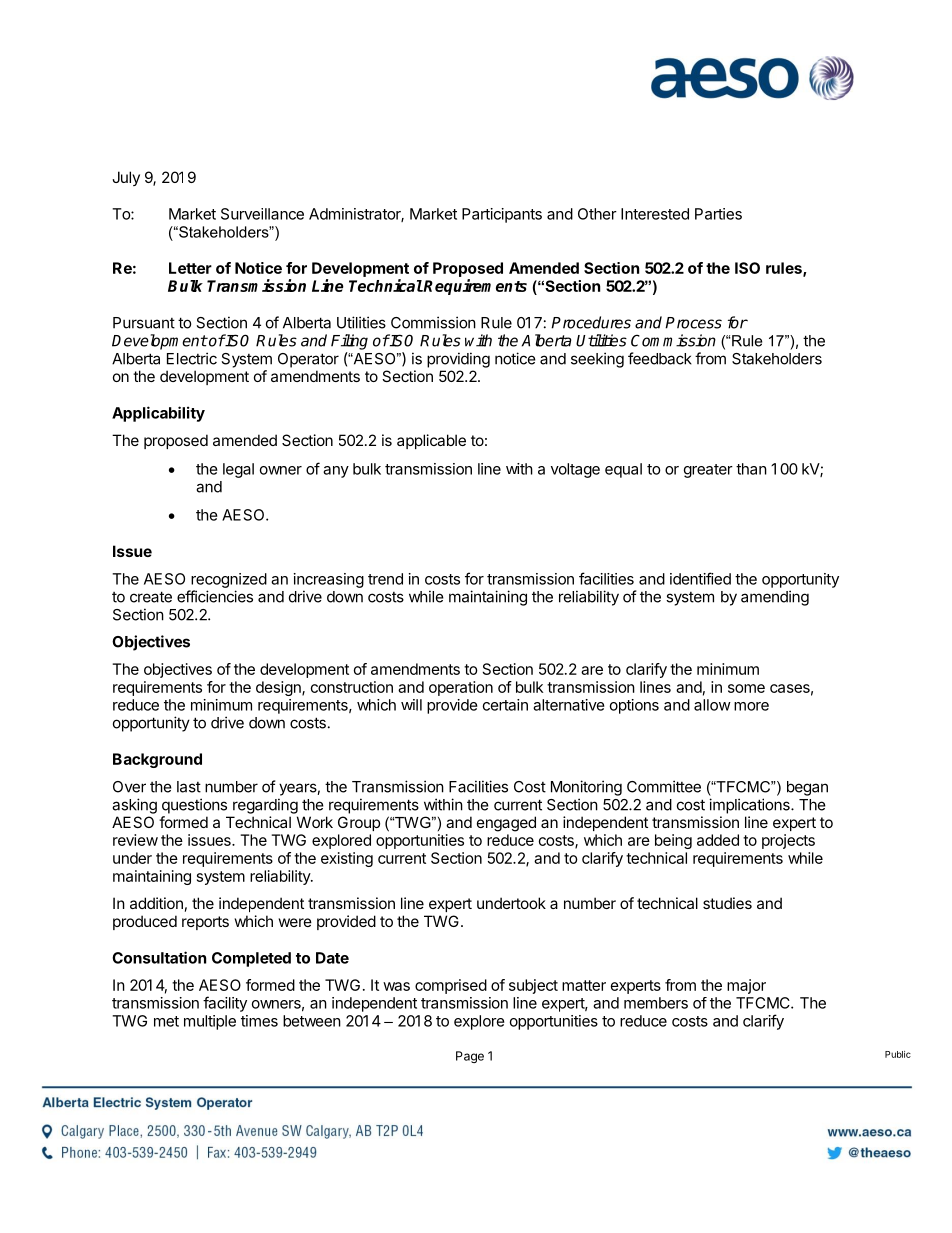  What do you see at coordinates (718, 214) in the page?
I see `Parties` at bounding box center [718, 214].
